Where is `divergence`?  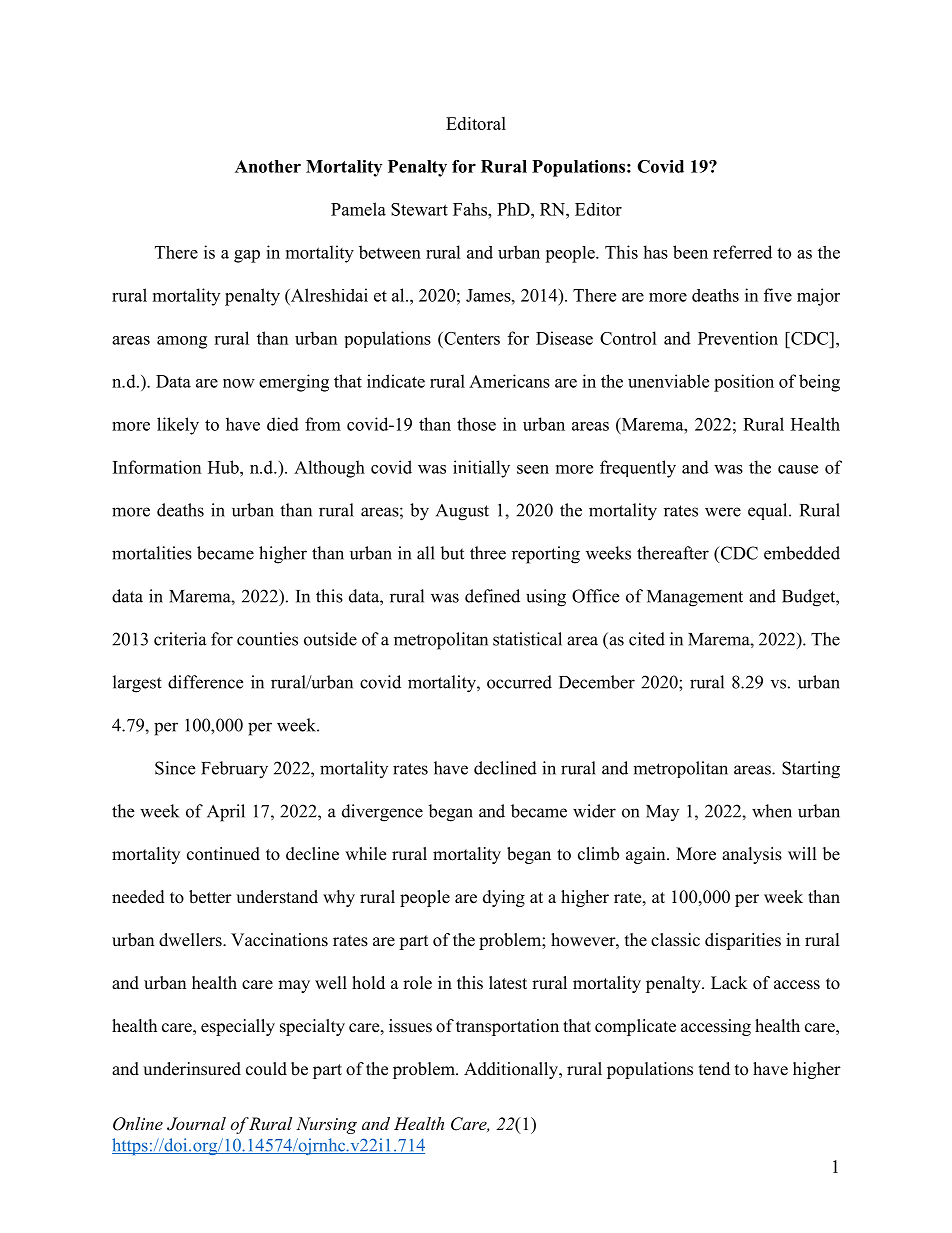
divergence is located at coordinates (382, 813).
